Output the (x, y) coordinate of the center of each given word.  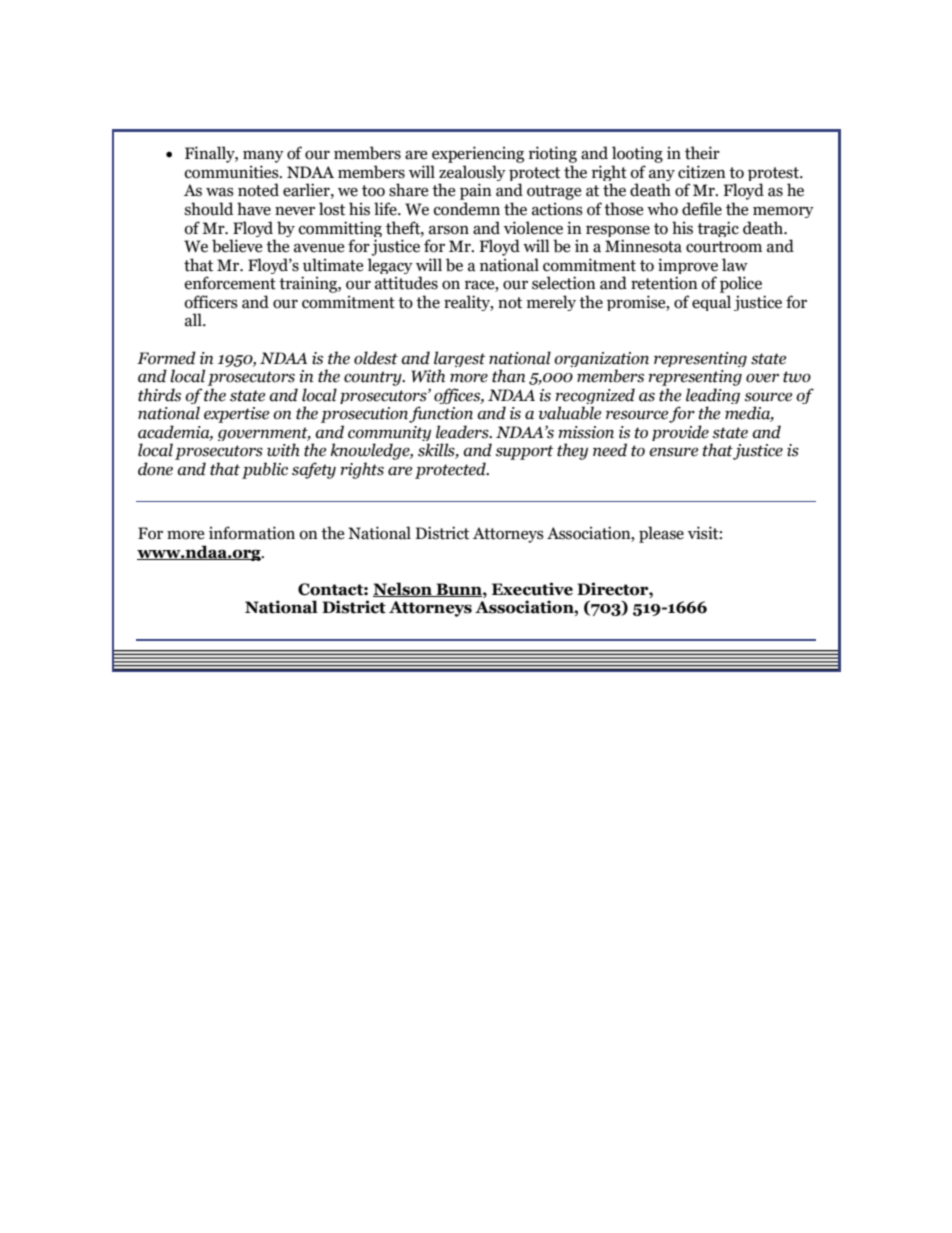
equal (711, 303)
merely (551, 303)
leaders (463, 432)
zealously (472, 174)
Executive (532, 589)
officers (211, 302)
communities (233, 172)
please (661, 534)
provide (680, 433)
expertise (236, 415)
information (252, 533)
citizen (702, 172)
